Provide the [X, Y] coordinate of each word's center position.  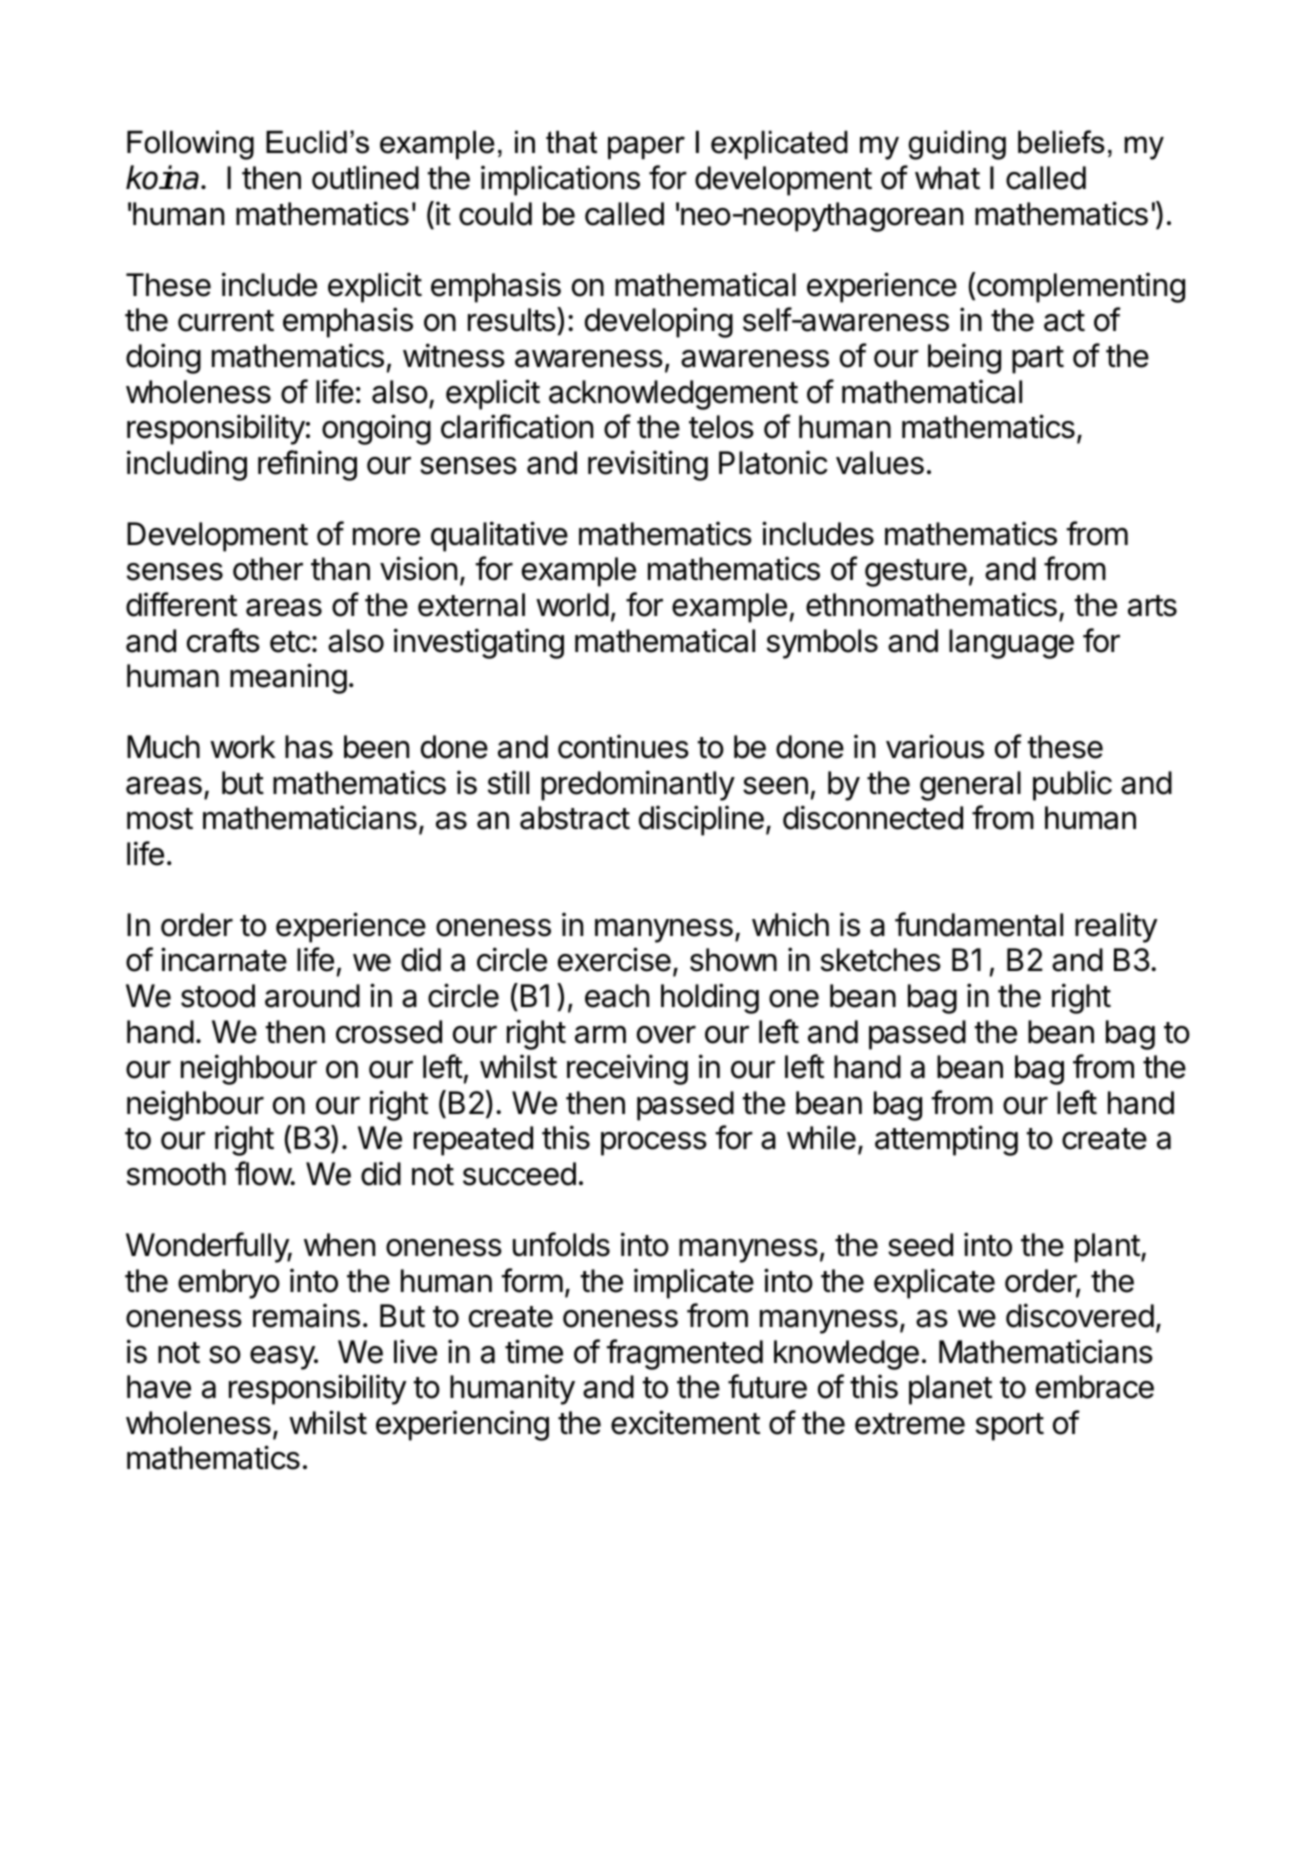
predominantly [638, 785]
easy [283, 1358]
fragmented [684, 1354]
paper [646, 147]
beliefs [1061, 142]
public [1072, 785]
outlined [365, 177]
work [243, 747]
